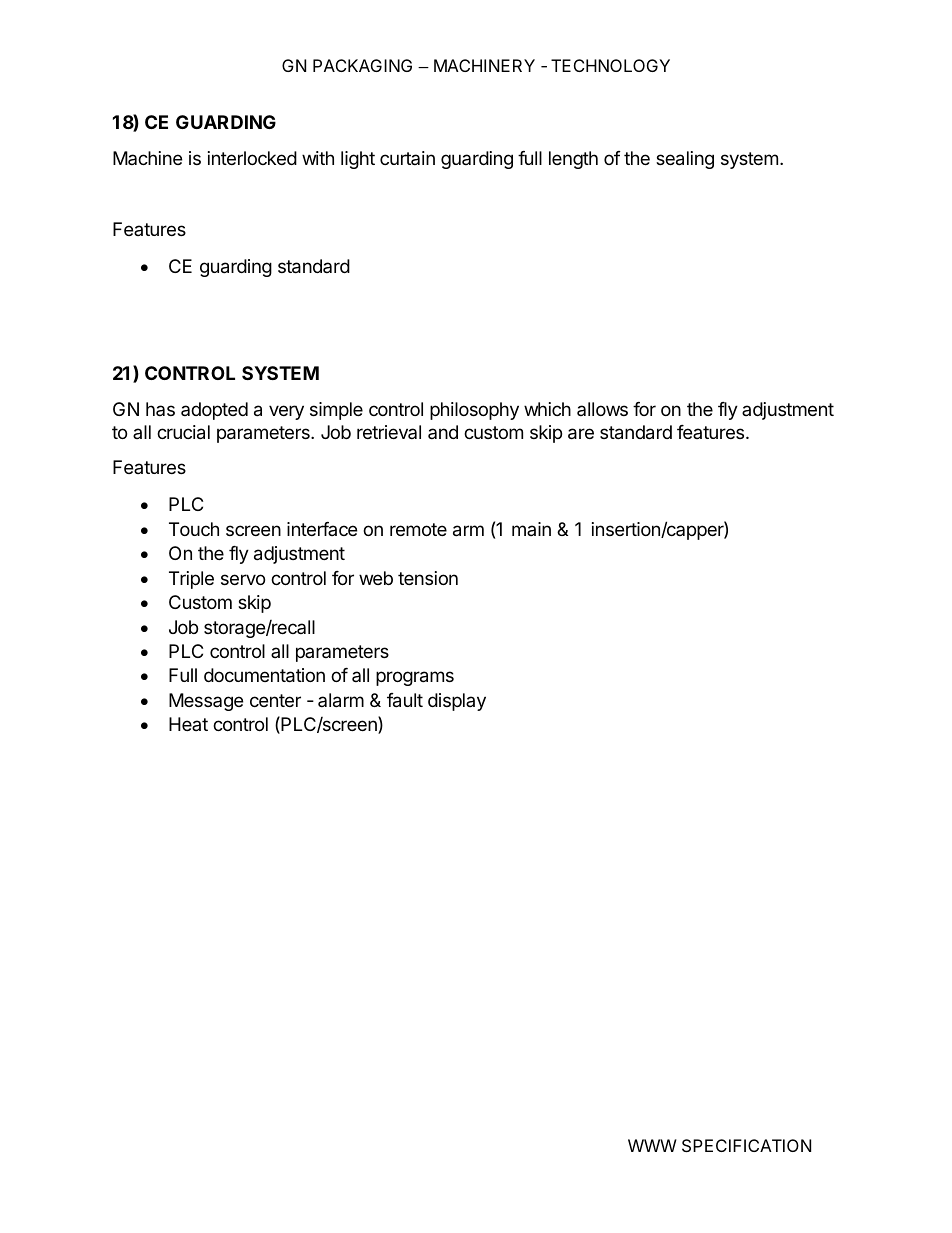 This document has width=952, height=1233. I want to click on SPECIFICATION, so click(746, 1145).
